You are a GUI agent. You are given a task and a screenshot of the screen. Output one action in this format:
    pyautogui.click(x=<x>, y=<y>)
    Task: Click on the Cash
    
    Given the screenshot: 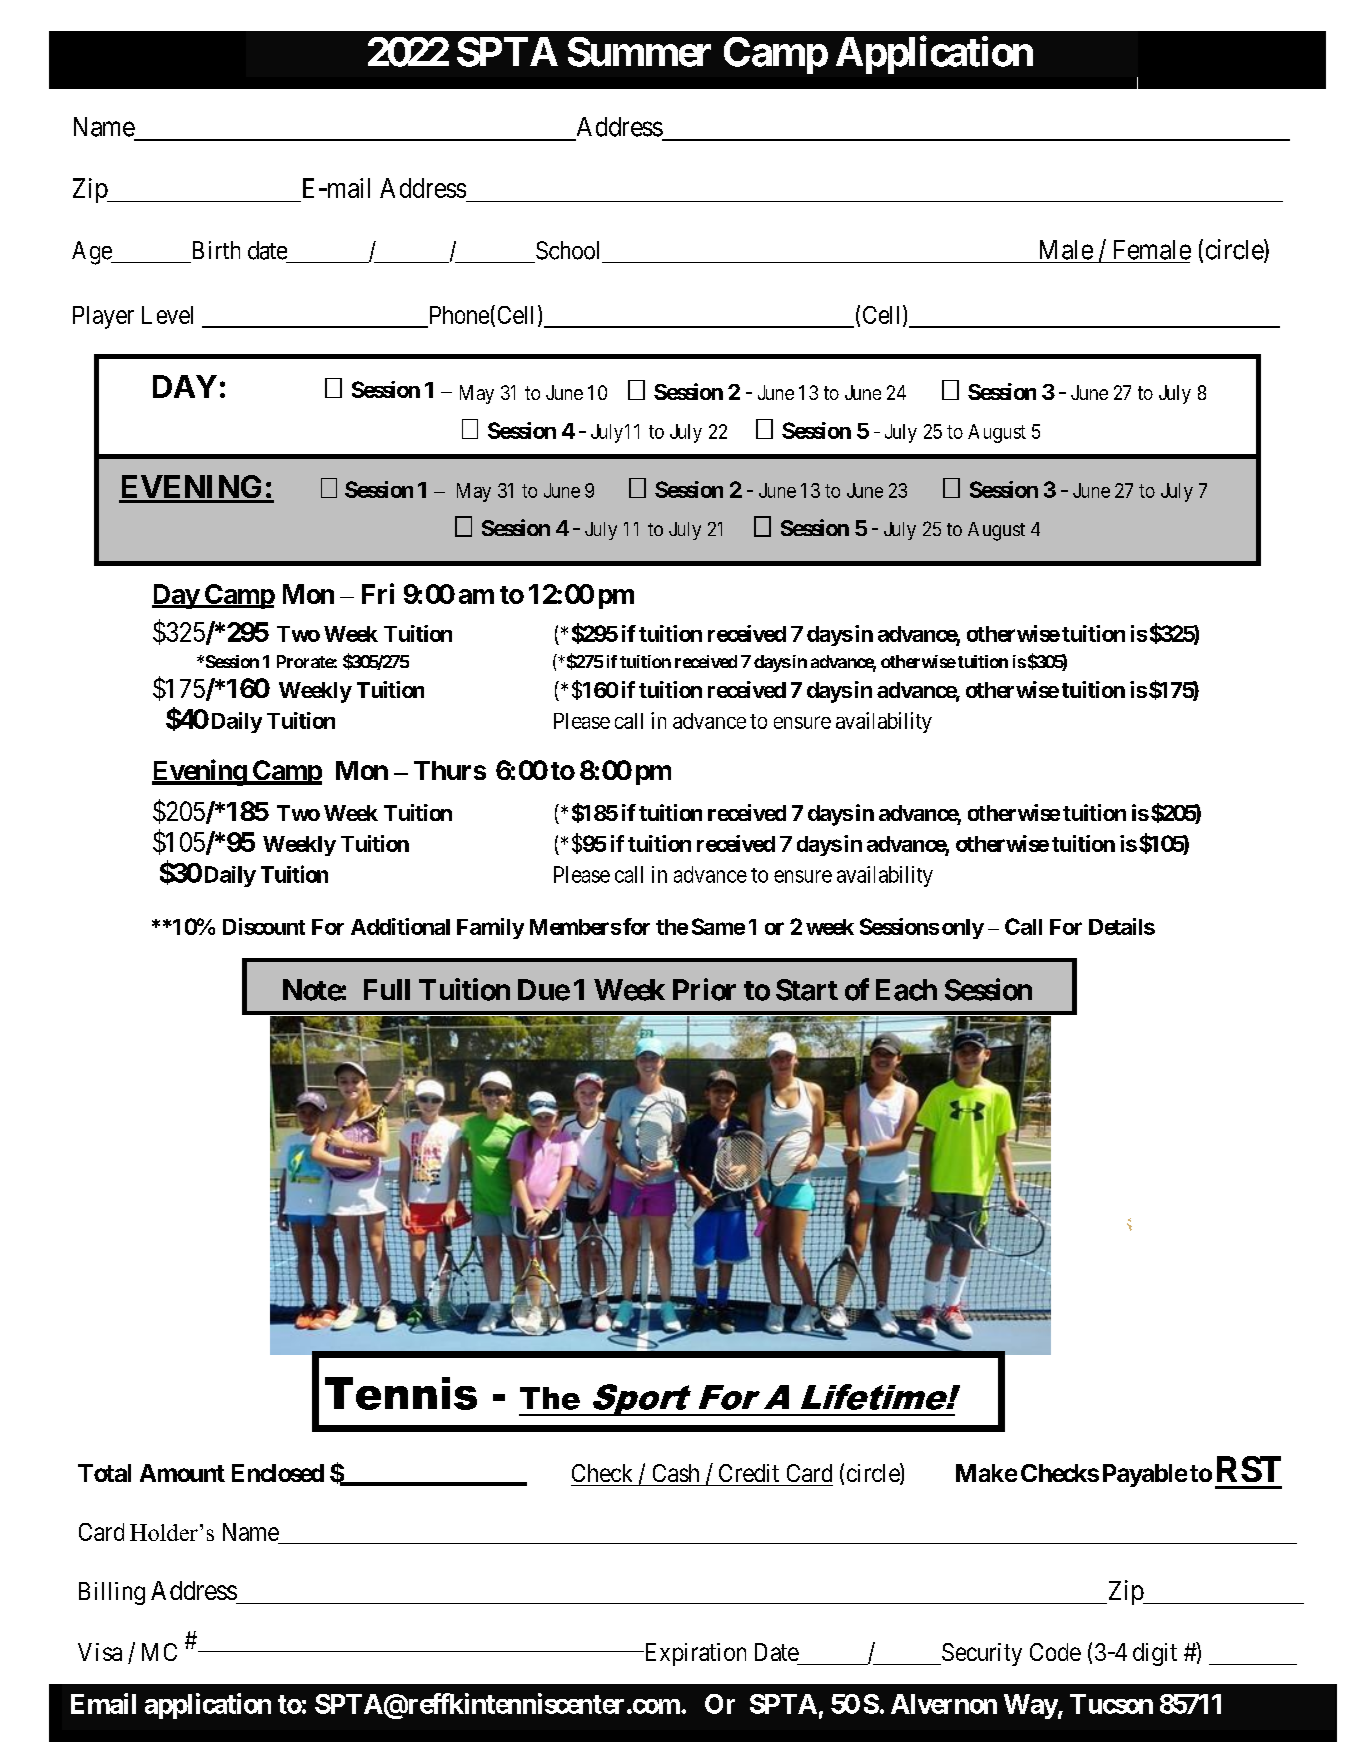 What is the action you would take?
    pyautogui.click(x=676, y=1473)
